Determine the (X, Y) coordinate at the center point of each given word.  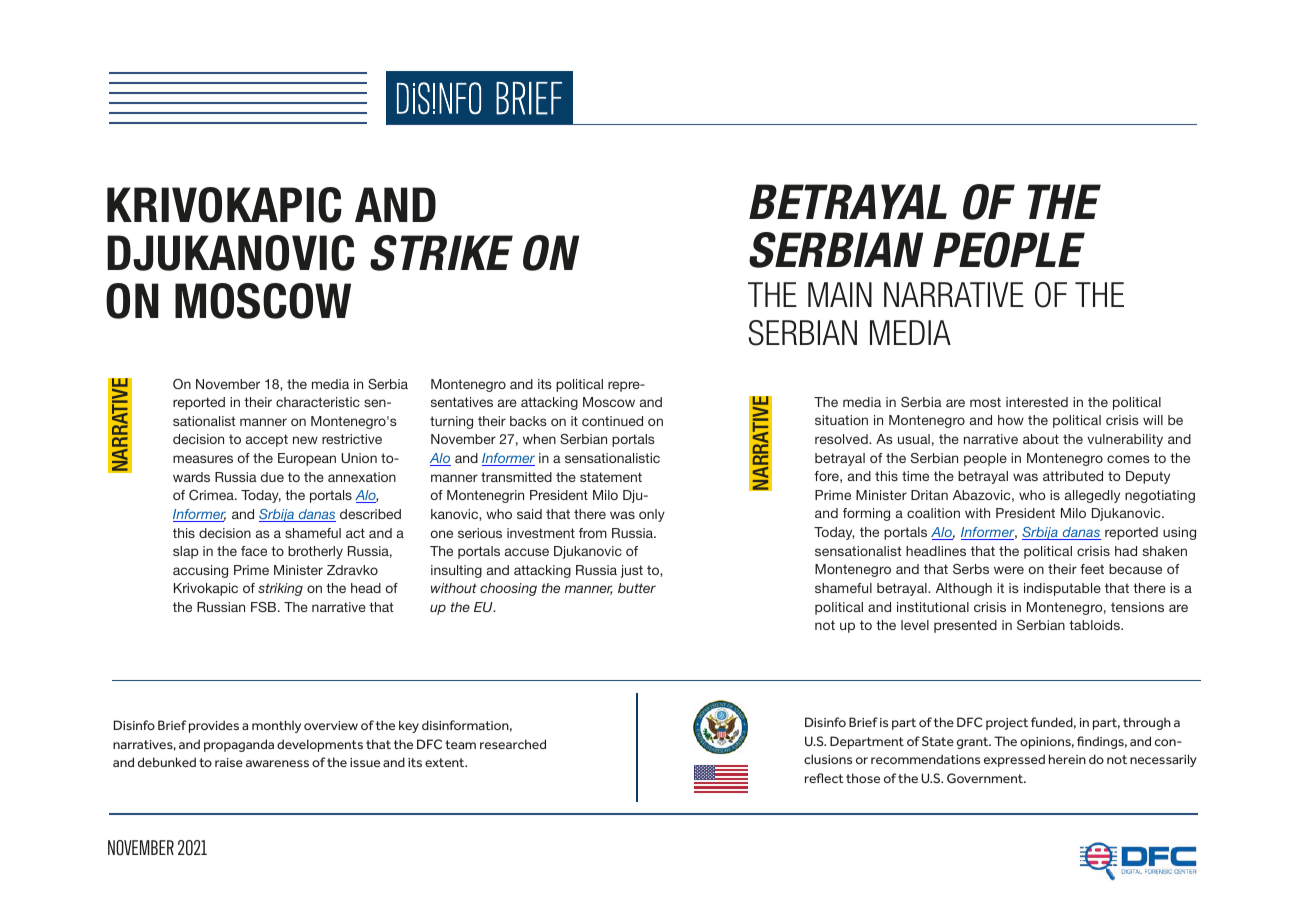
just (632, 571)
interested (1037, 402)
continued (612, 421)
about (1041, 439)
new (305, 440)
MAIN (840, 294)
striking (280, 589)
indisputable (1062, 589)
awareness (277, 763)
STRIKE (441, 253)
